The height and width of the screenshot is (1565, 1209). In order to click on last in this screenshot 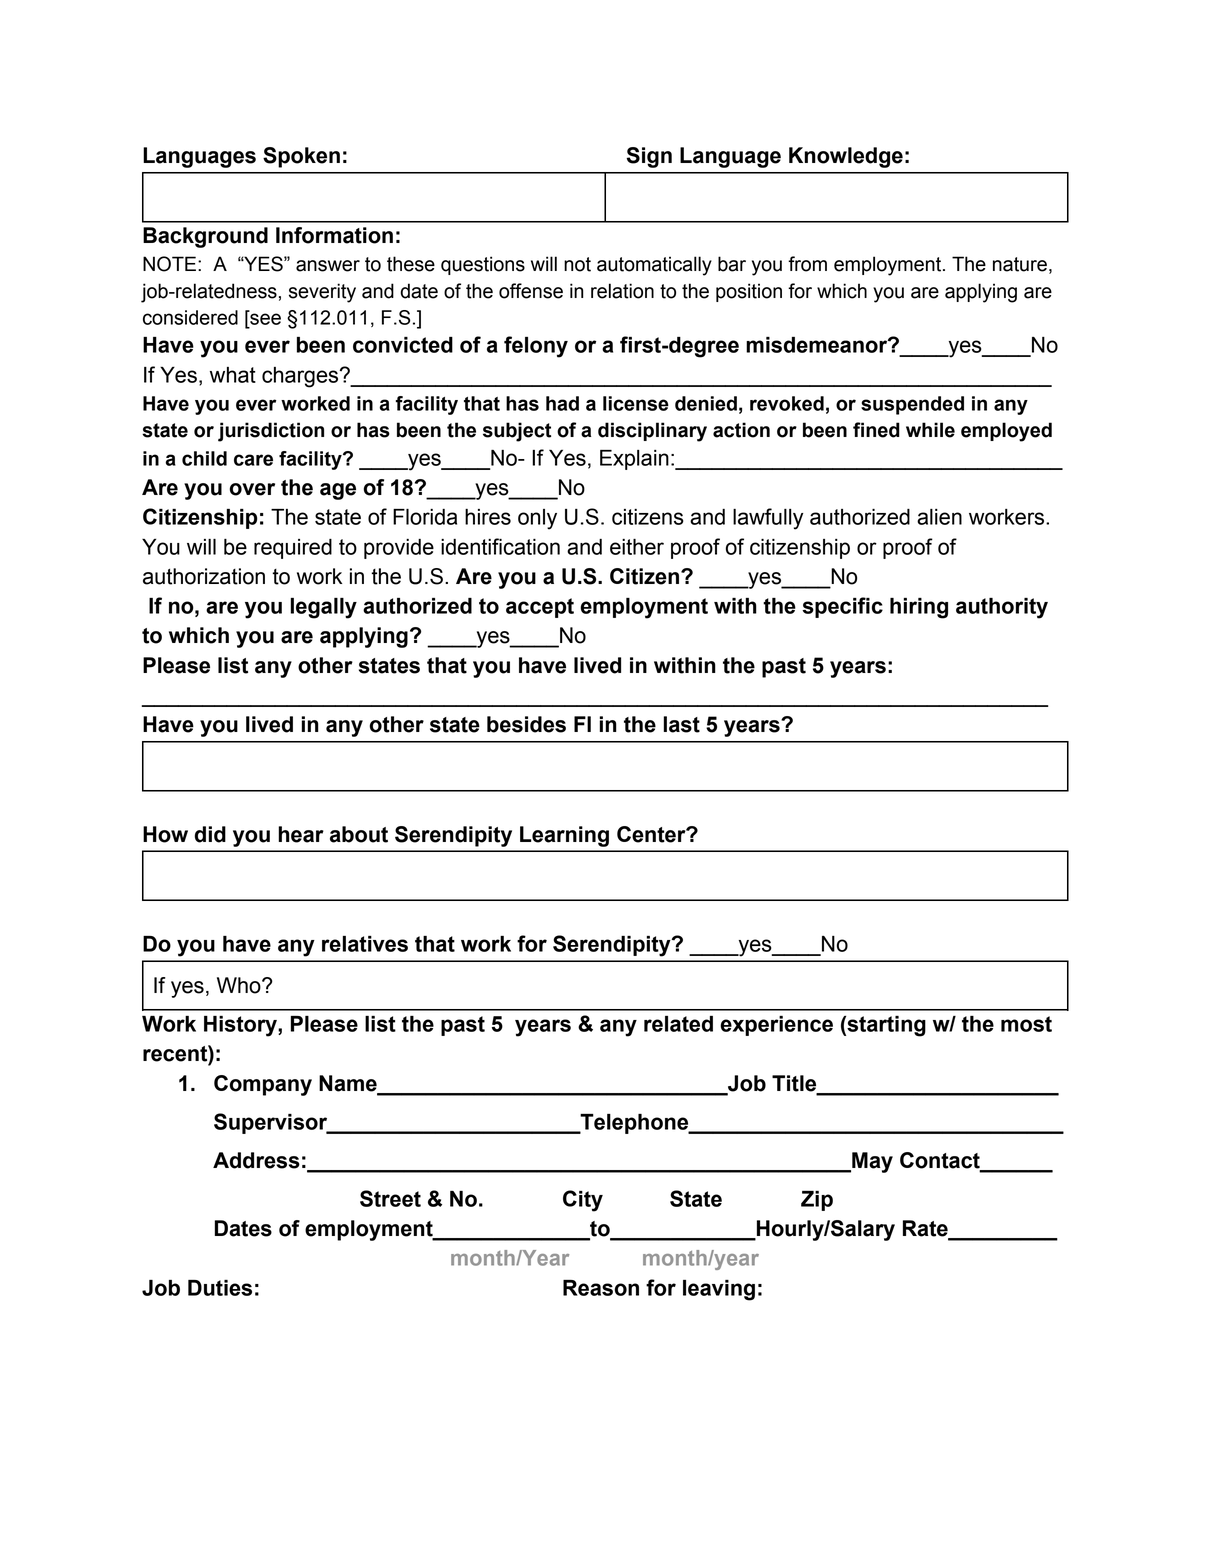, I will do `click(682, 724)`.
